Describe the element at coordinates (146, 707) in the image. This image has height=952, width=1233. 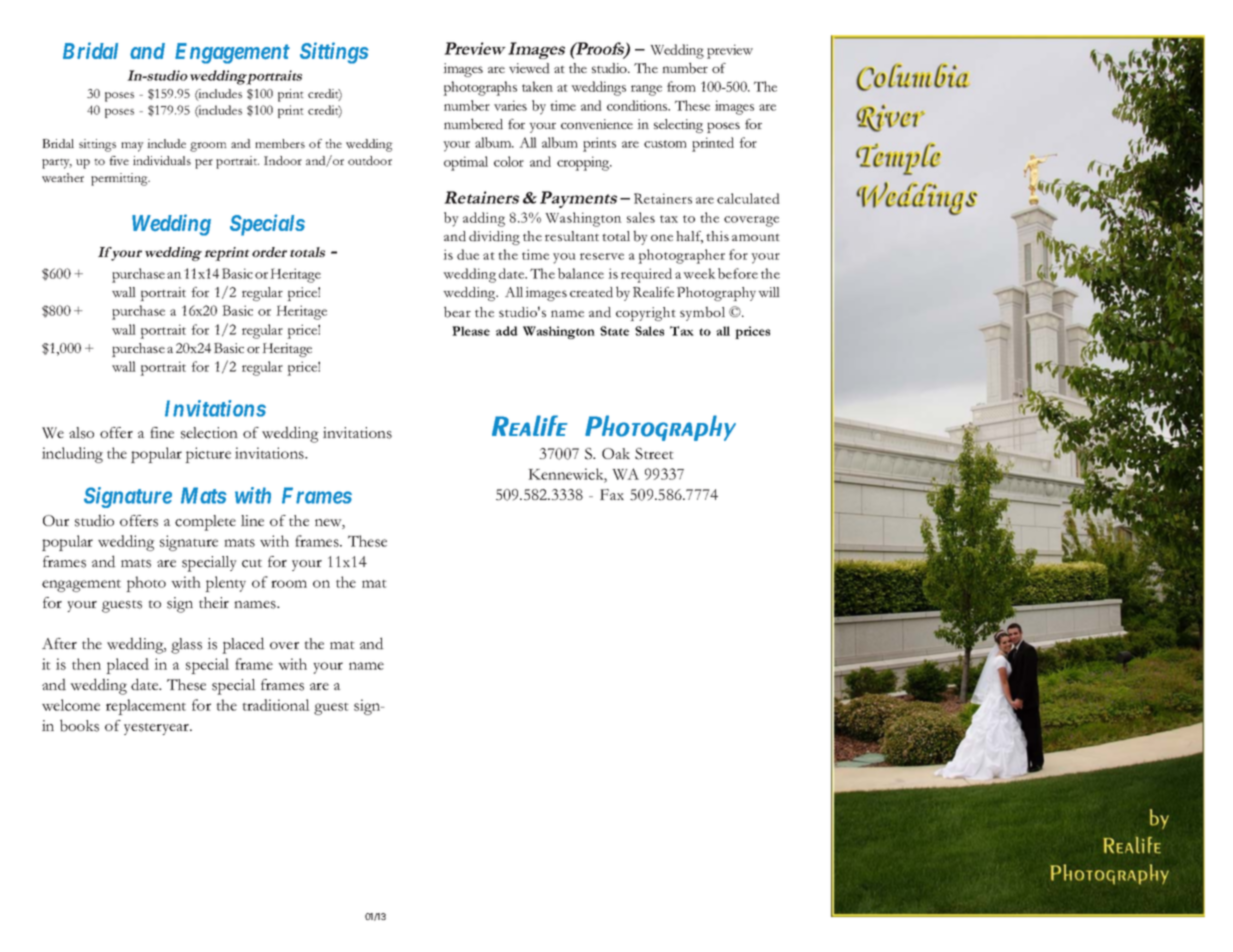
I see `replacement` at that location.
